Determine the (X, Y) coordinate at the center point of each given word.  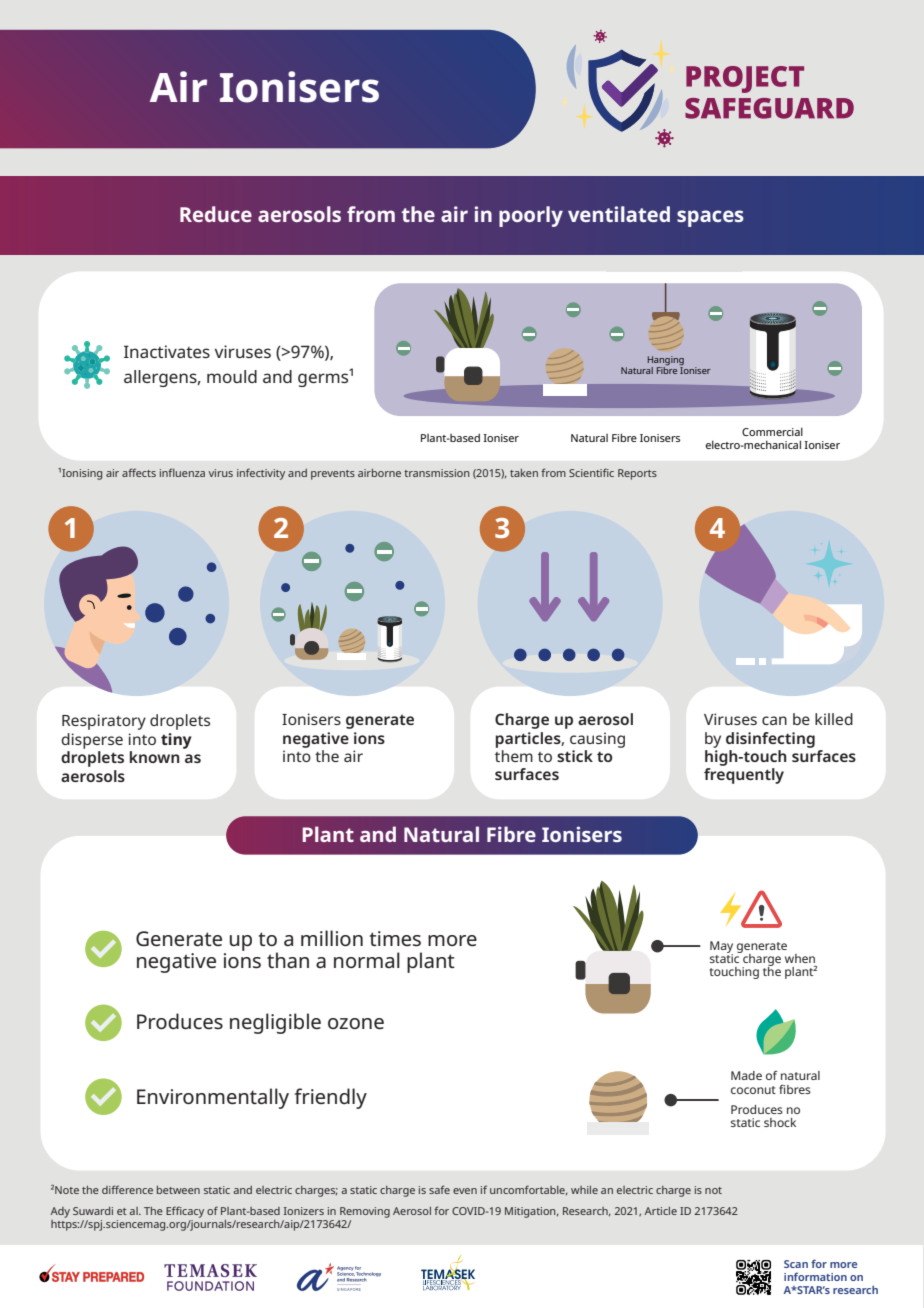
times (395, 939)
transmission (437, 473)
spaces (710, 218)
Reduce (216, 214)
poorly (531, 216)
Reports (637, 474)
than (288, 960)
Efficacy (185, 1212)
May (721, 948)
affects (139, 472)
